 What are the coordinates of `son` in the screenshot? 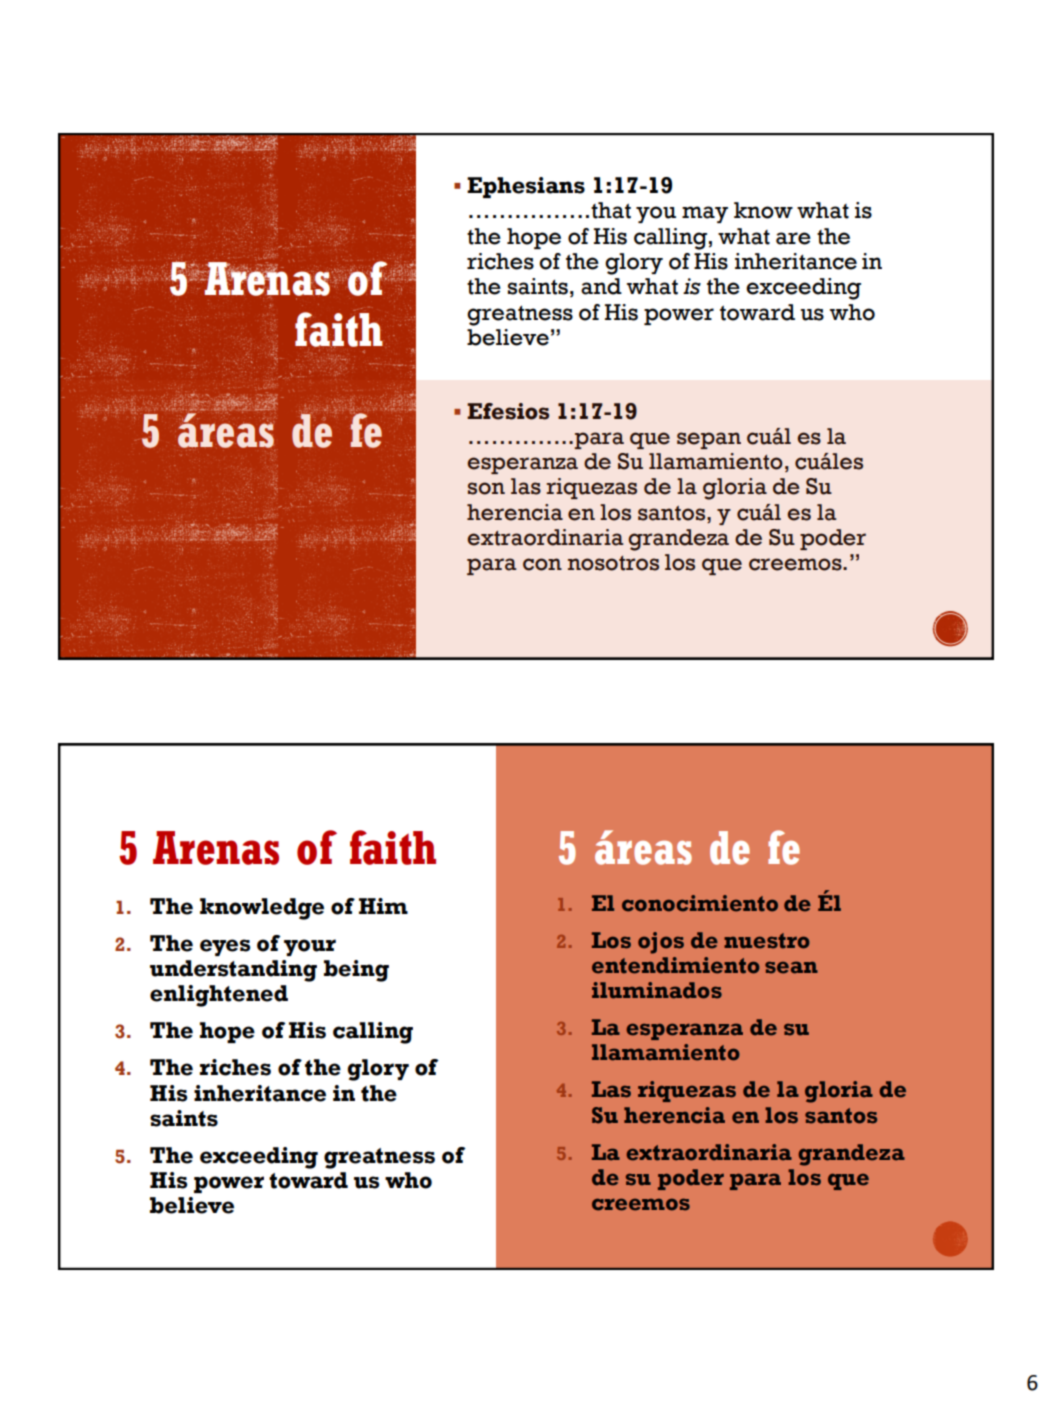 It's located at (486, 488).
